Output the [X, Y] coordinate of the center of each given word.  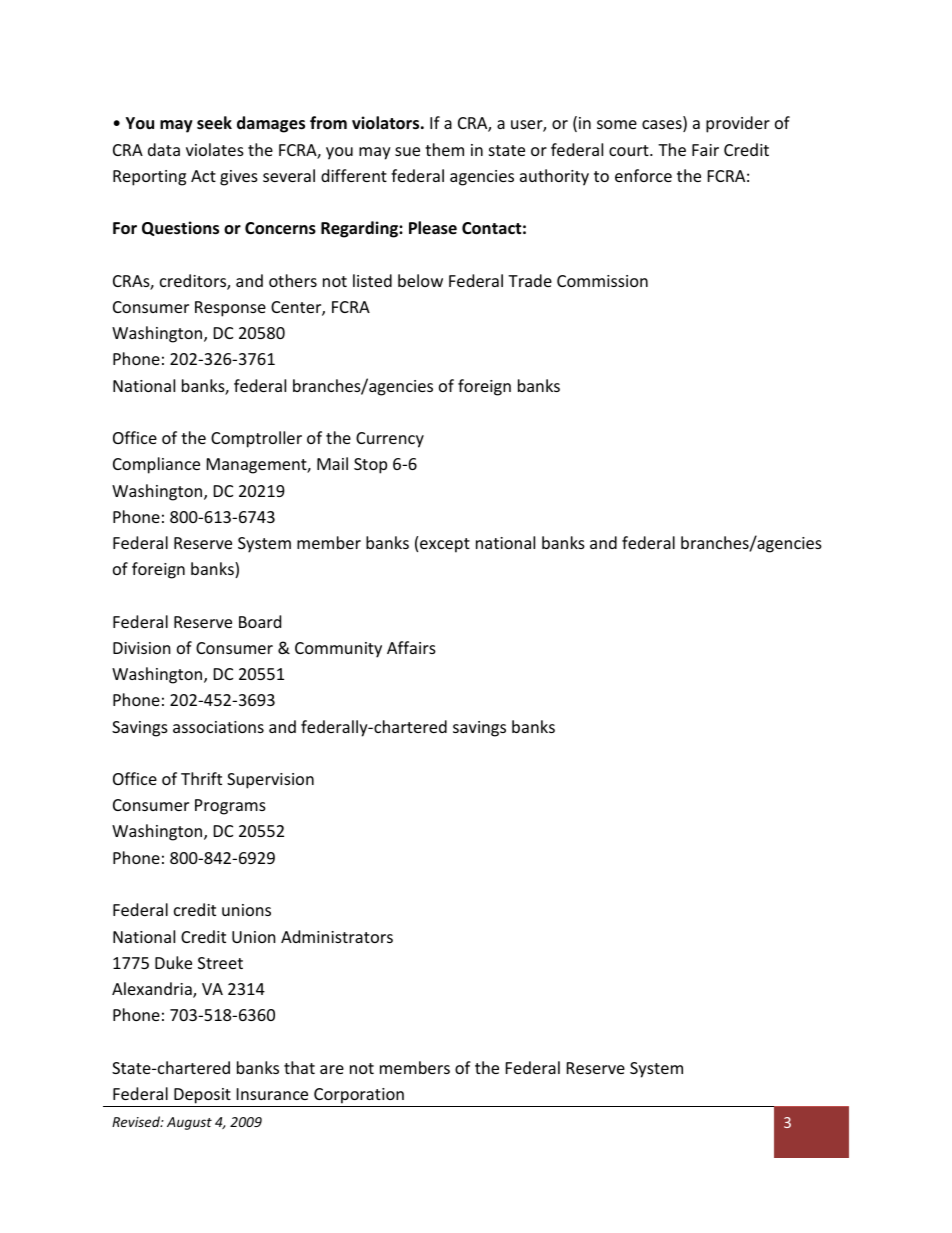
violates [215, 149]
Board [260, 621]
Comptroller [256, 439]
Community [338, 650]
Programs [230, 807]
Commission [602, 281]
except [445, 545]
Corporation [359, 1096]
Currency [390, 440]
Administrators [337, 936]
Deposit [202, 1096]
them [444, 149]
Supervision [270, 781]
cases [663, 126]
